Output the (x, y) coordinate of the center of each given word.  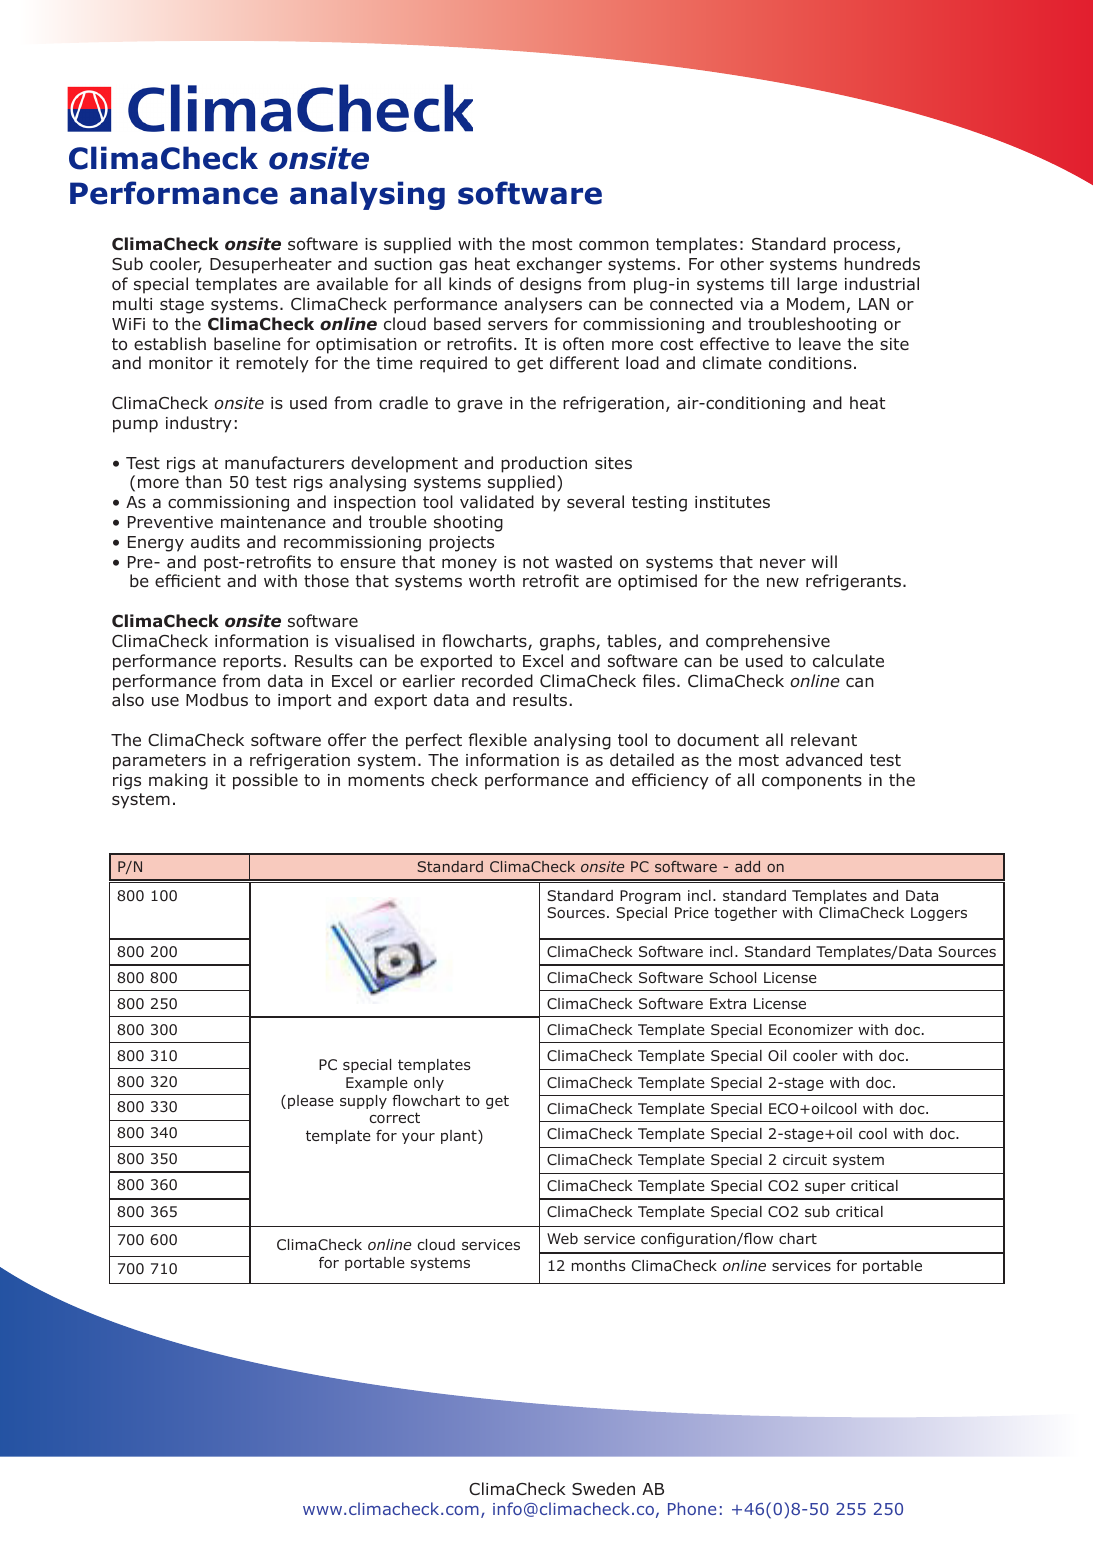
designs (550, 285)
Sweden (603, 1488)
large (817, 285)
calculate (848, 660)
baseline (247, 344)
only (429, 1084)
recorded (497, 681)
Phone (692, 1508)
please (311, 1102)
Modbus (217, 700)
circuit (805, 1159)
